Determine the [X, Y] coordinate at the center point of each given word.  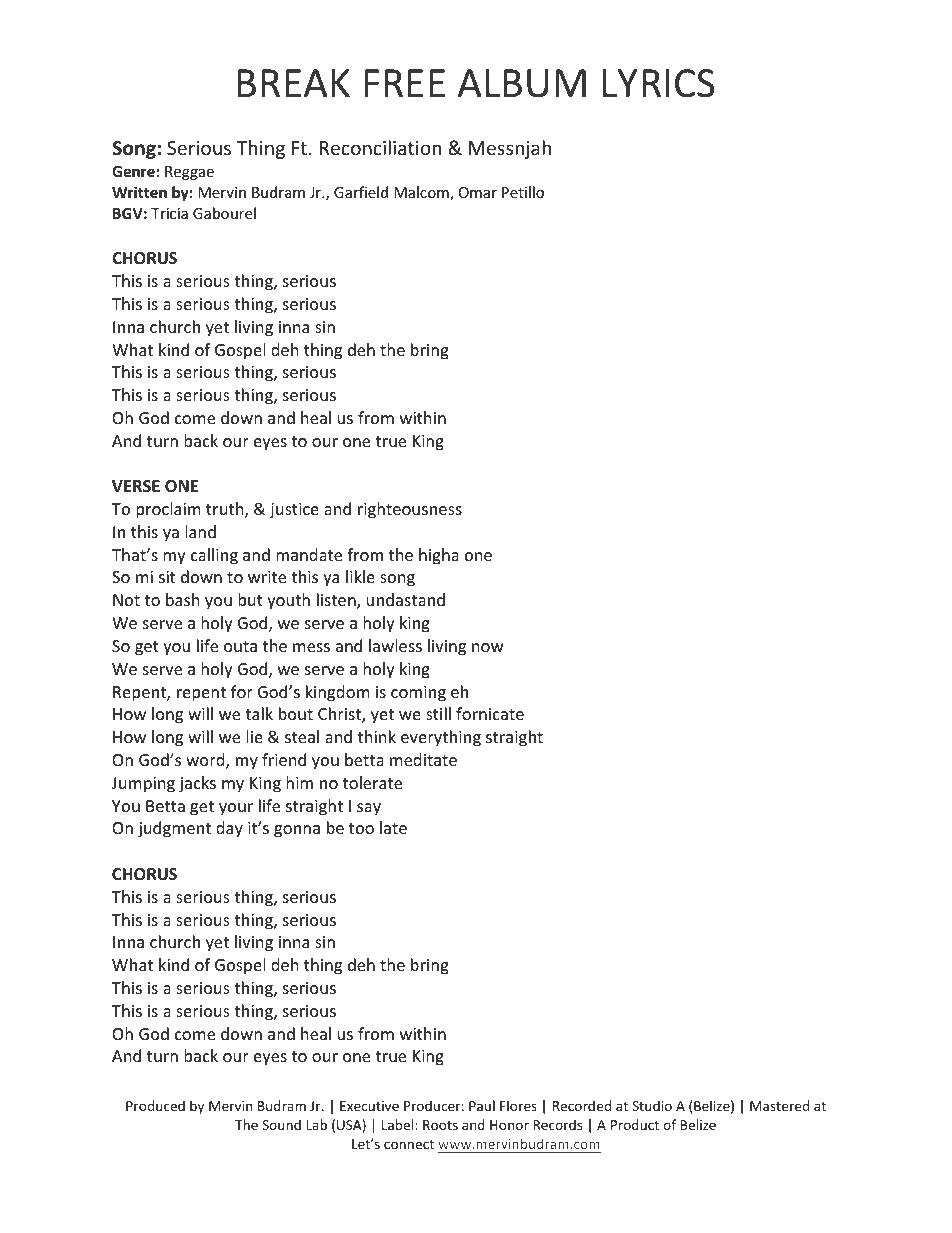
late [393, 827]
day [229, 829]
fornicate [490, 713]
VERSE [136, 486]
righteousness [410, 510]
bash [183, 599]
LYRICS [658, 83]
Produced [155, 1105]
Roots [440, 1125]
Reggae [189, 173]
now [488, 647]
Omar [478, 192]
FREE [404, 83]
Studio [652, 1105]
